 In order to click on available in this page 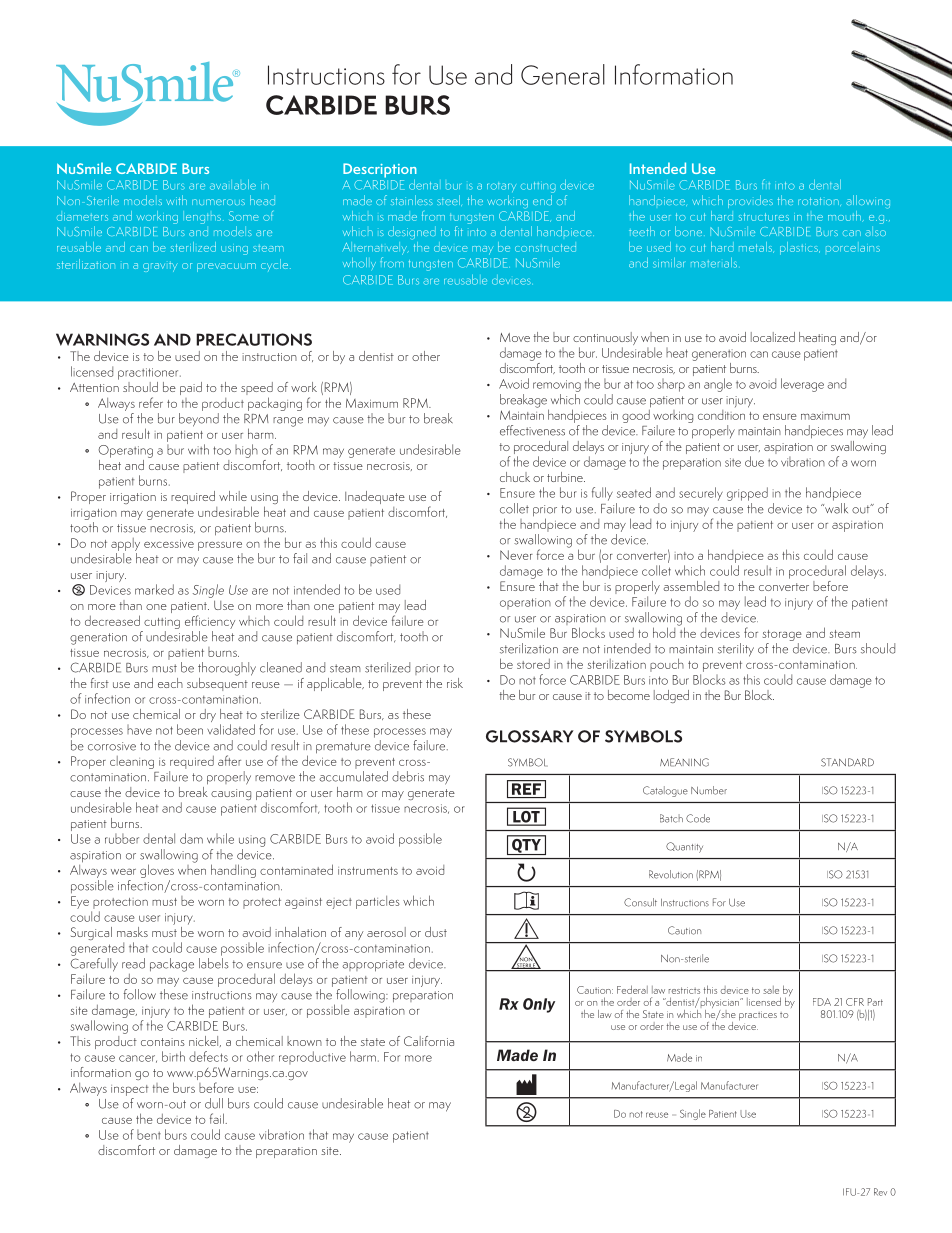, I will do `click(233, 185)`.
